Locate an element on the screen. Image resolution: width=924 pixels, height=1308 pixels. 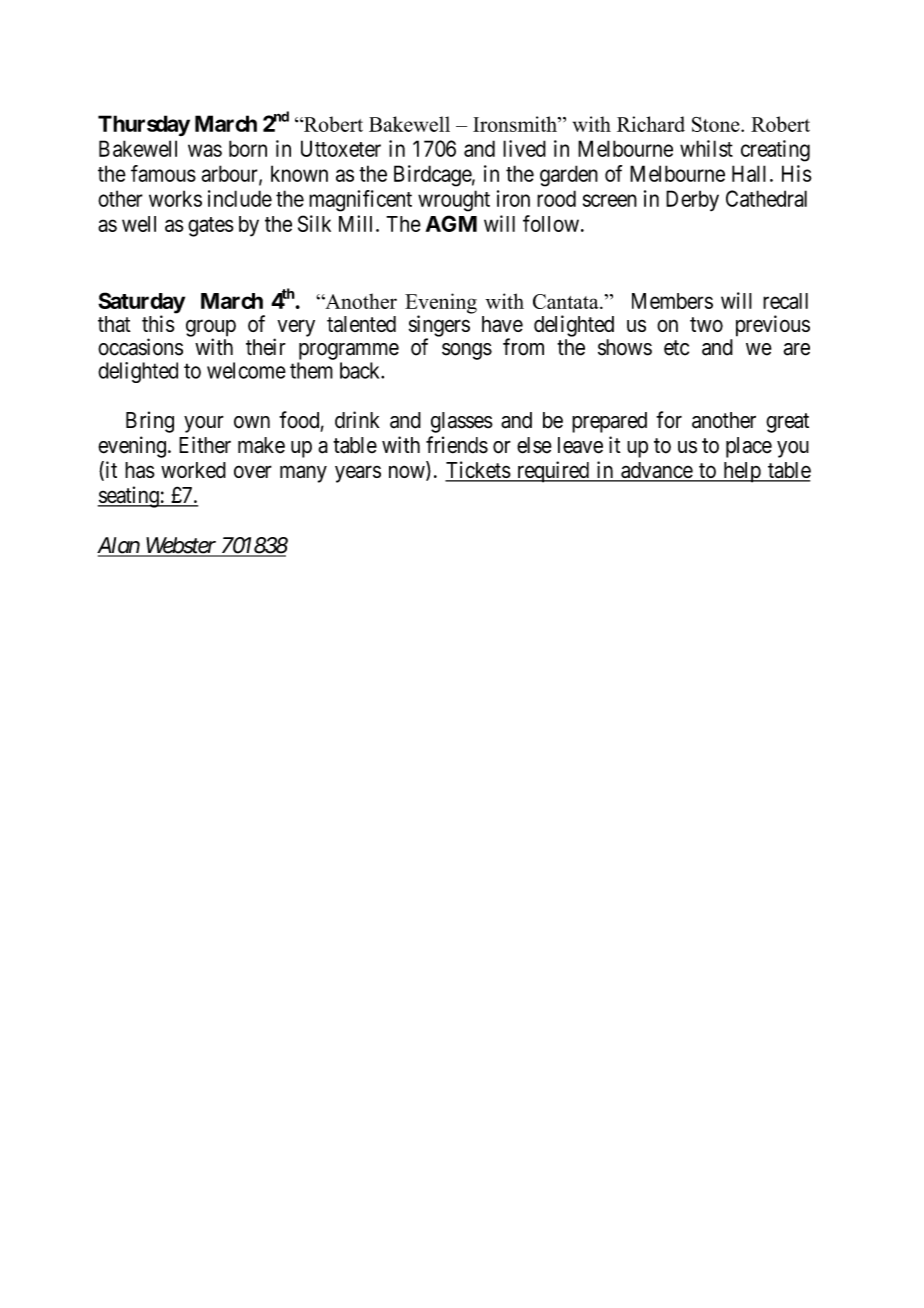
whilst is located at coordinates (706, 148).
